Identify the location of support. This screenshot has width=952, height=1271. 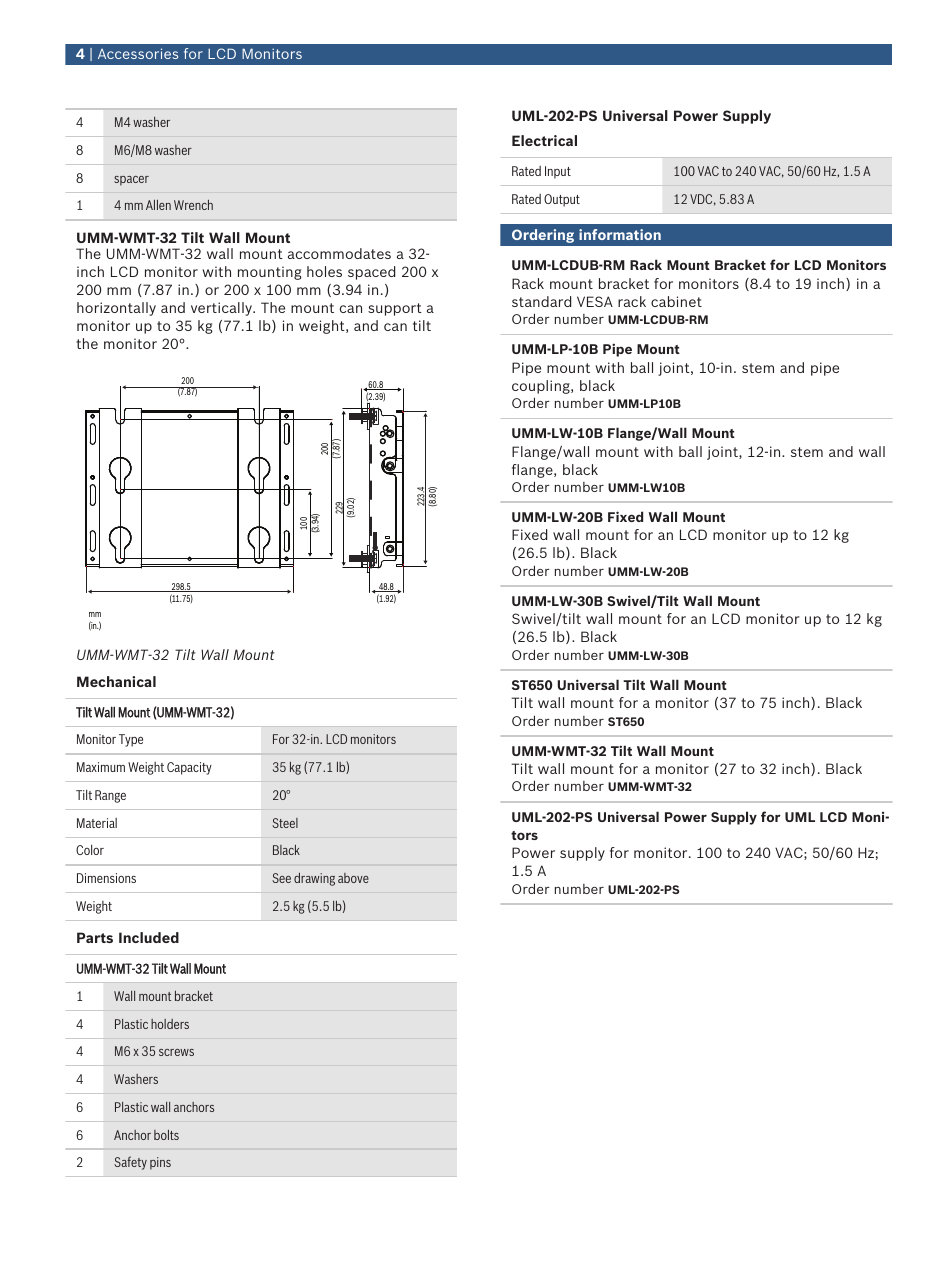
(395, 309).
